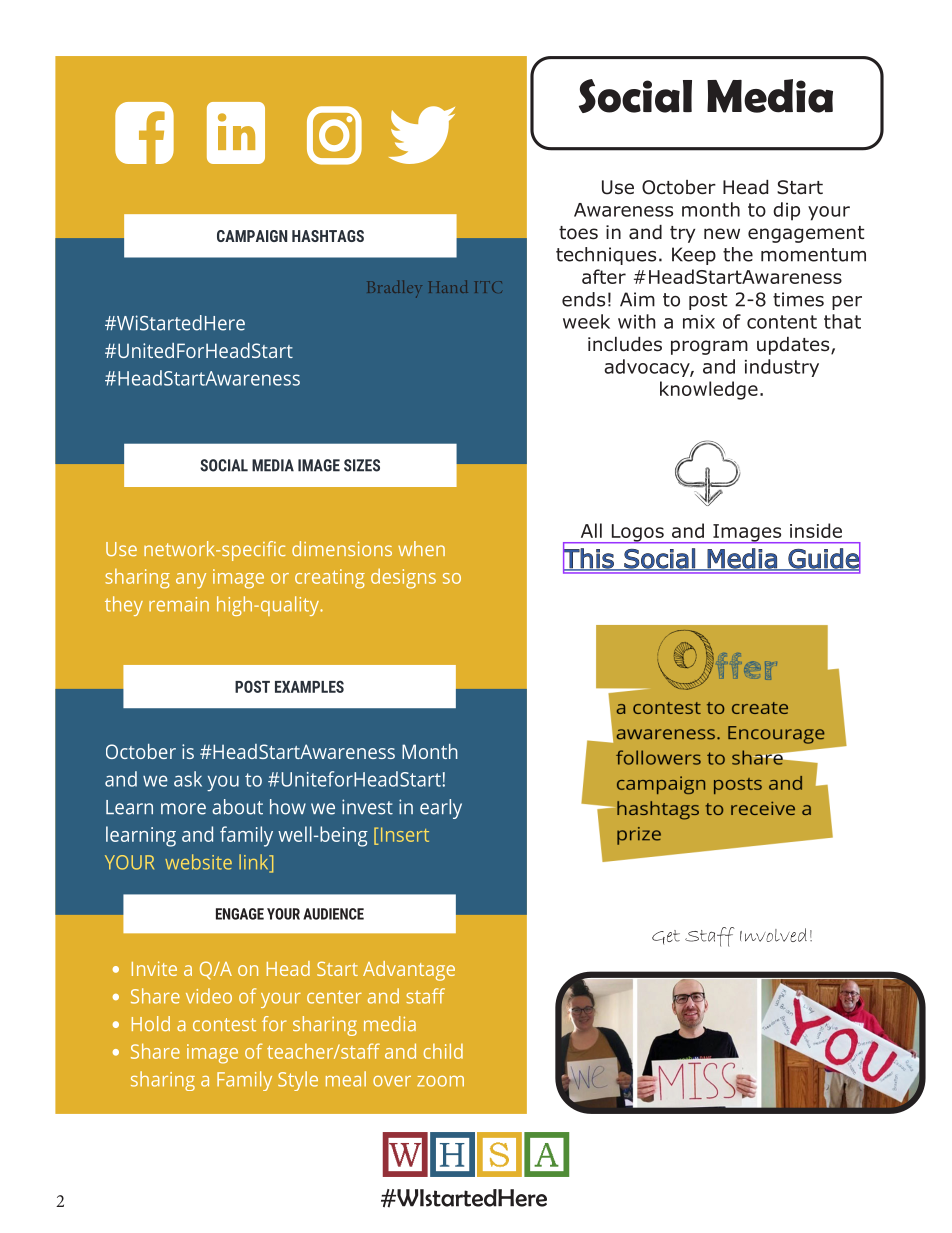  What do you see at coordinates (188, 779) in the page?
I see `ask` at bounding box center [188, 779].
